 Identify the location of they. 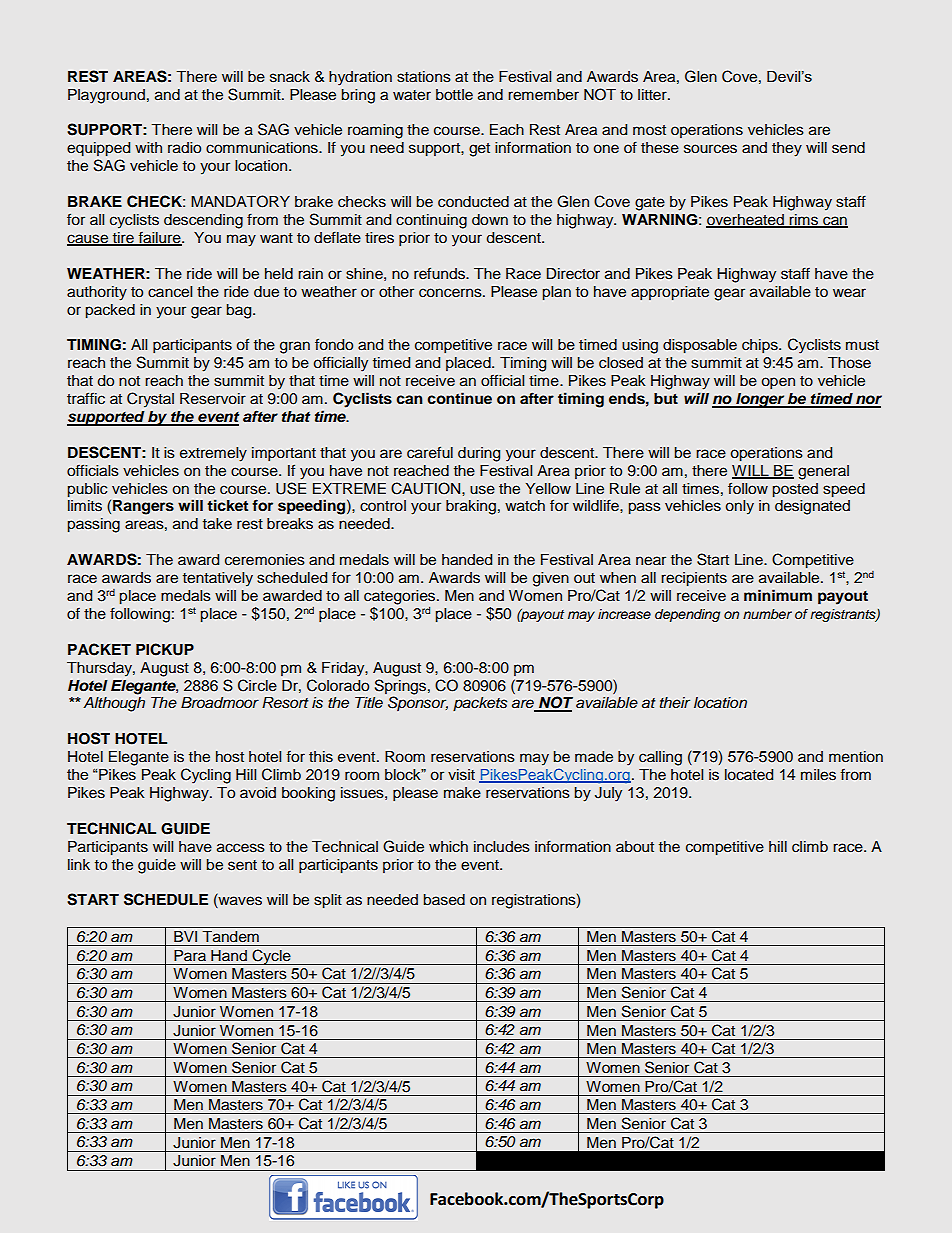
(787, 149).
